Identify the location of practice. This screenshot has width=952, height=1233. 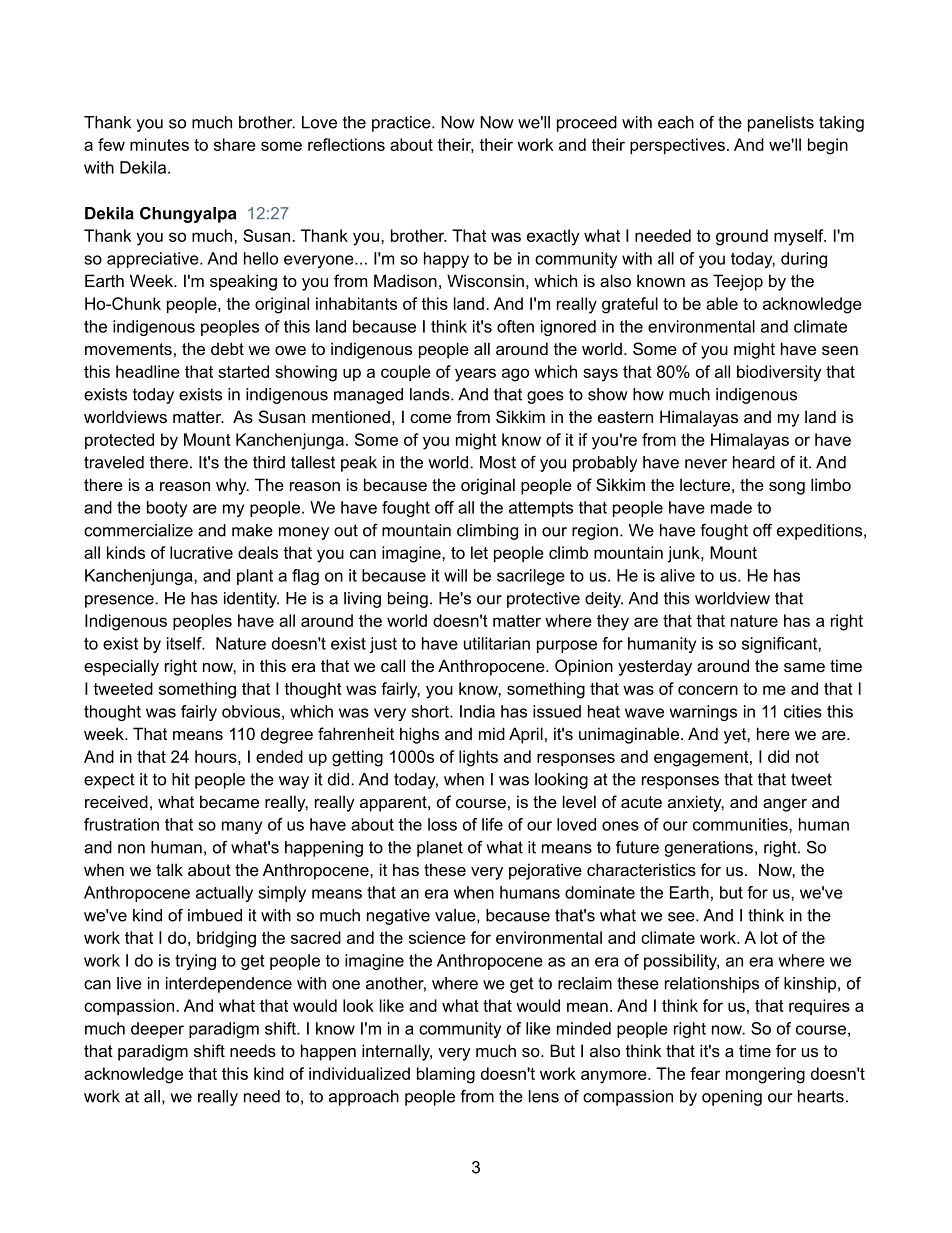
(402, 124).
